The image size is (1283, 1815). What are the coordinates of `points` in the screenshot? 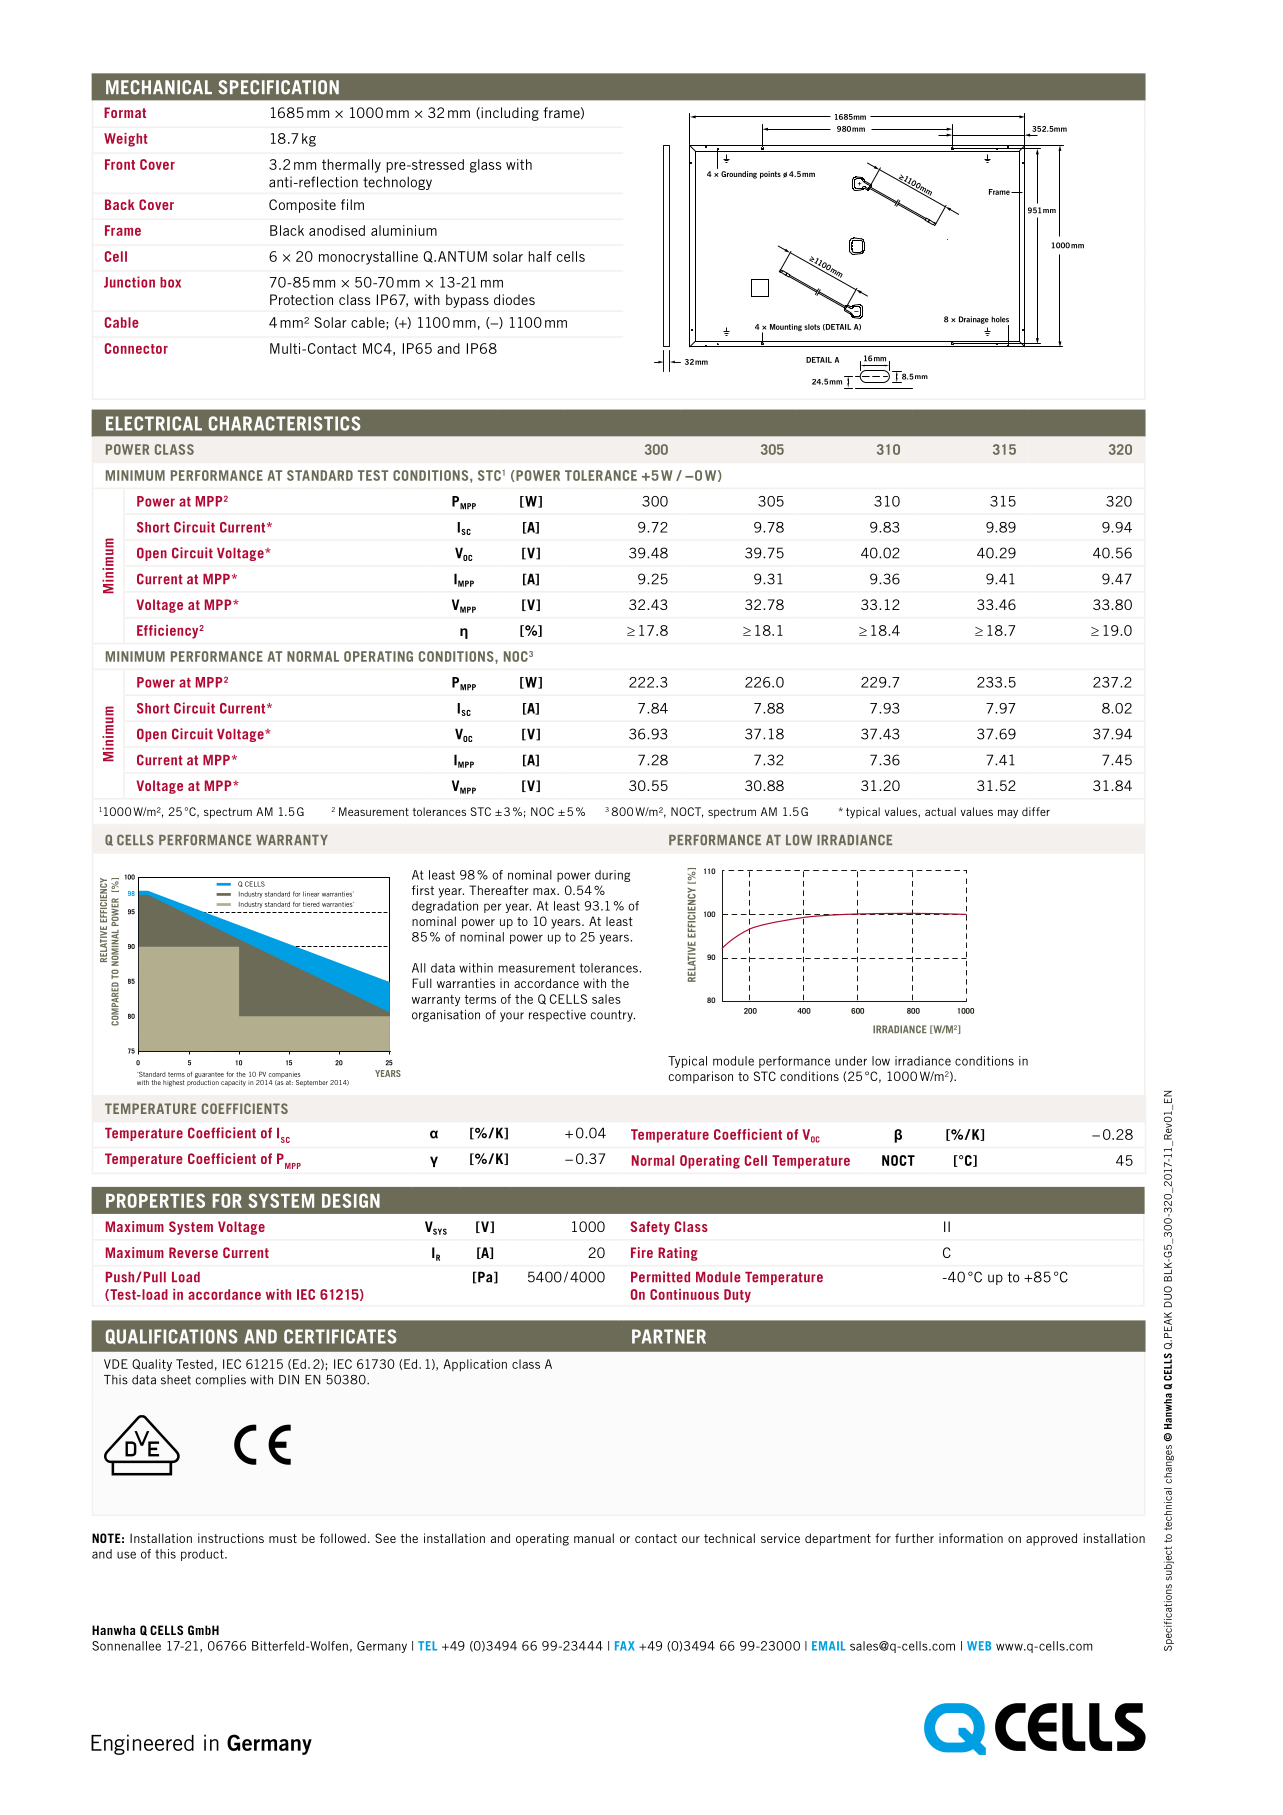 It's located at (770, 175).
